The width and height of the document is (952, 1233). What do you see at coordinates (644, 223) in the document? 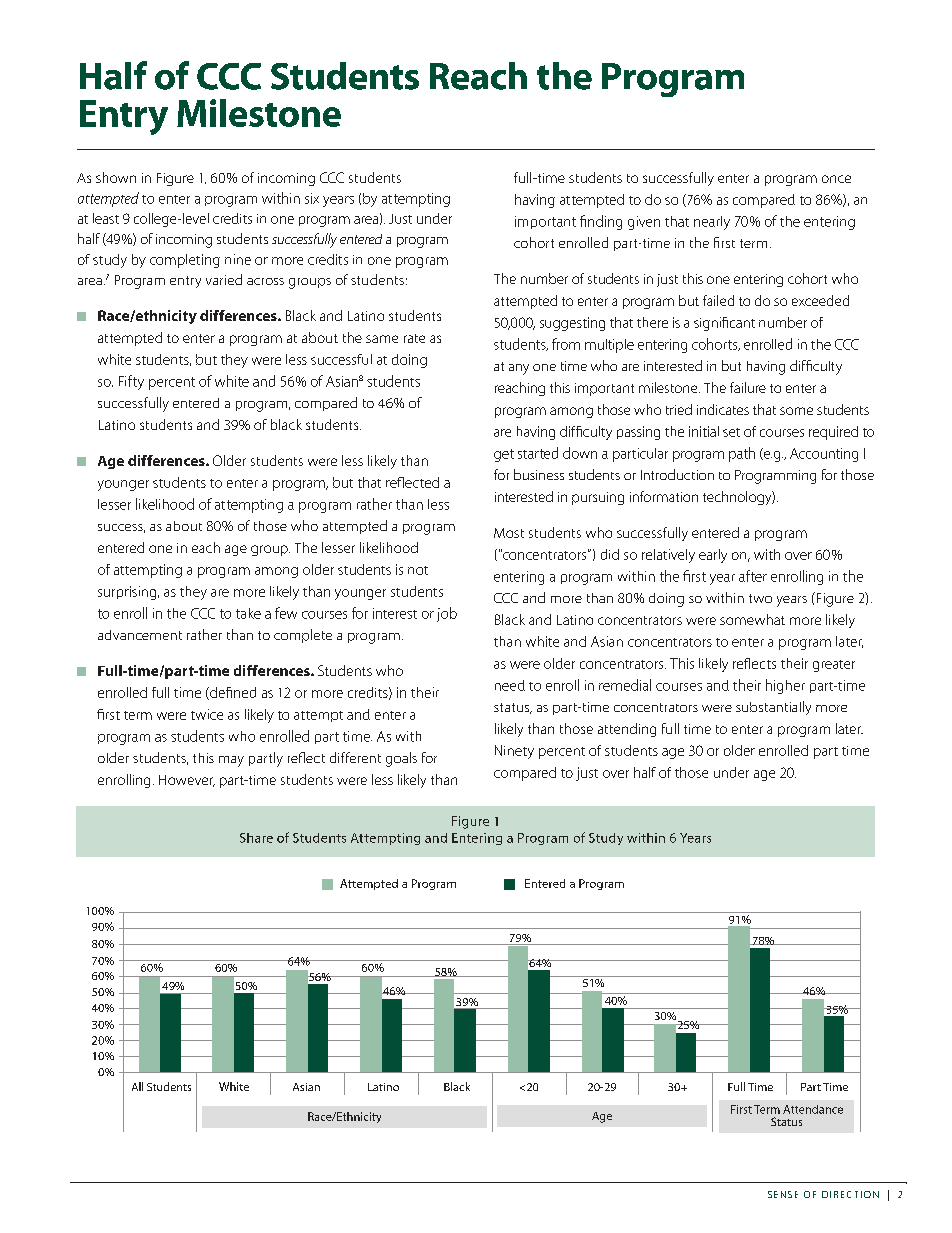
I see `given` at bounding box center [644, 223].
